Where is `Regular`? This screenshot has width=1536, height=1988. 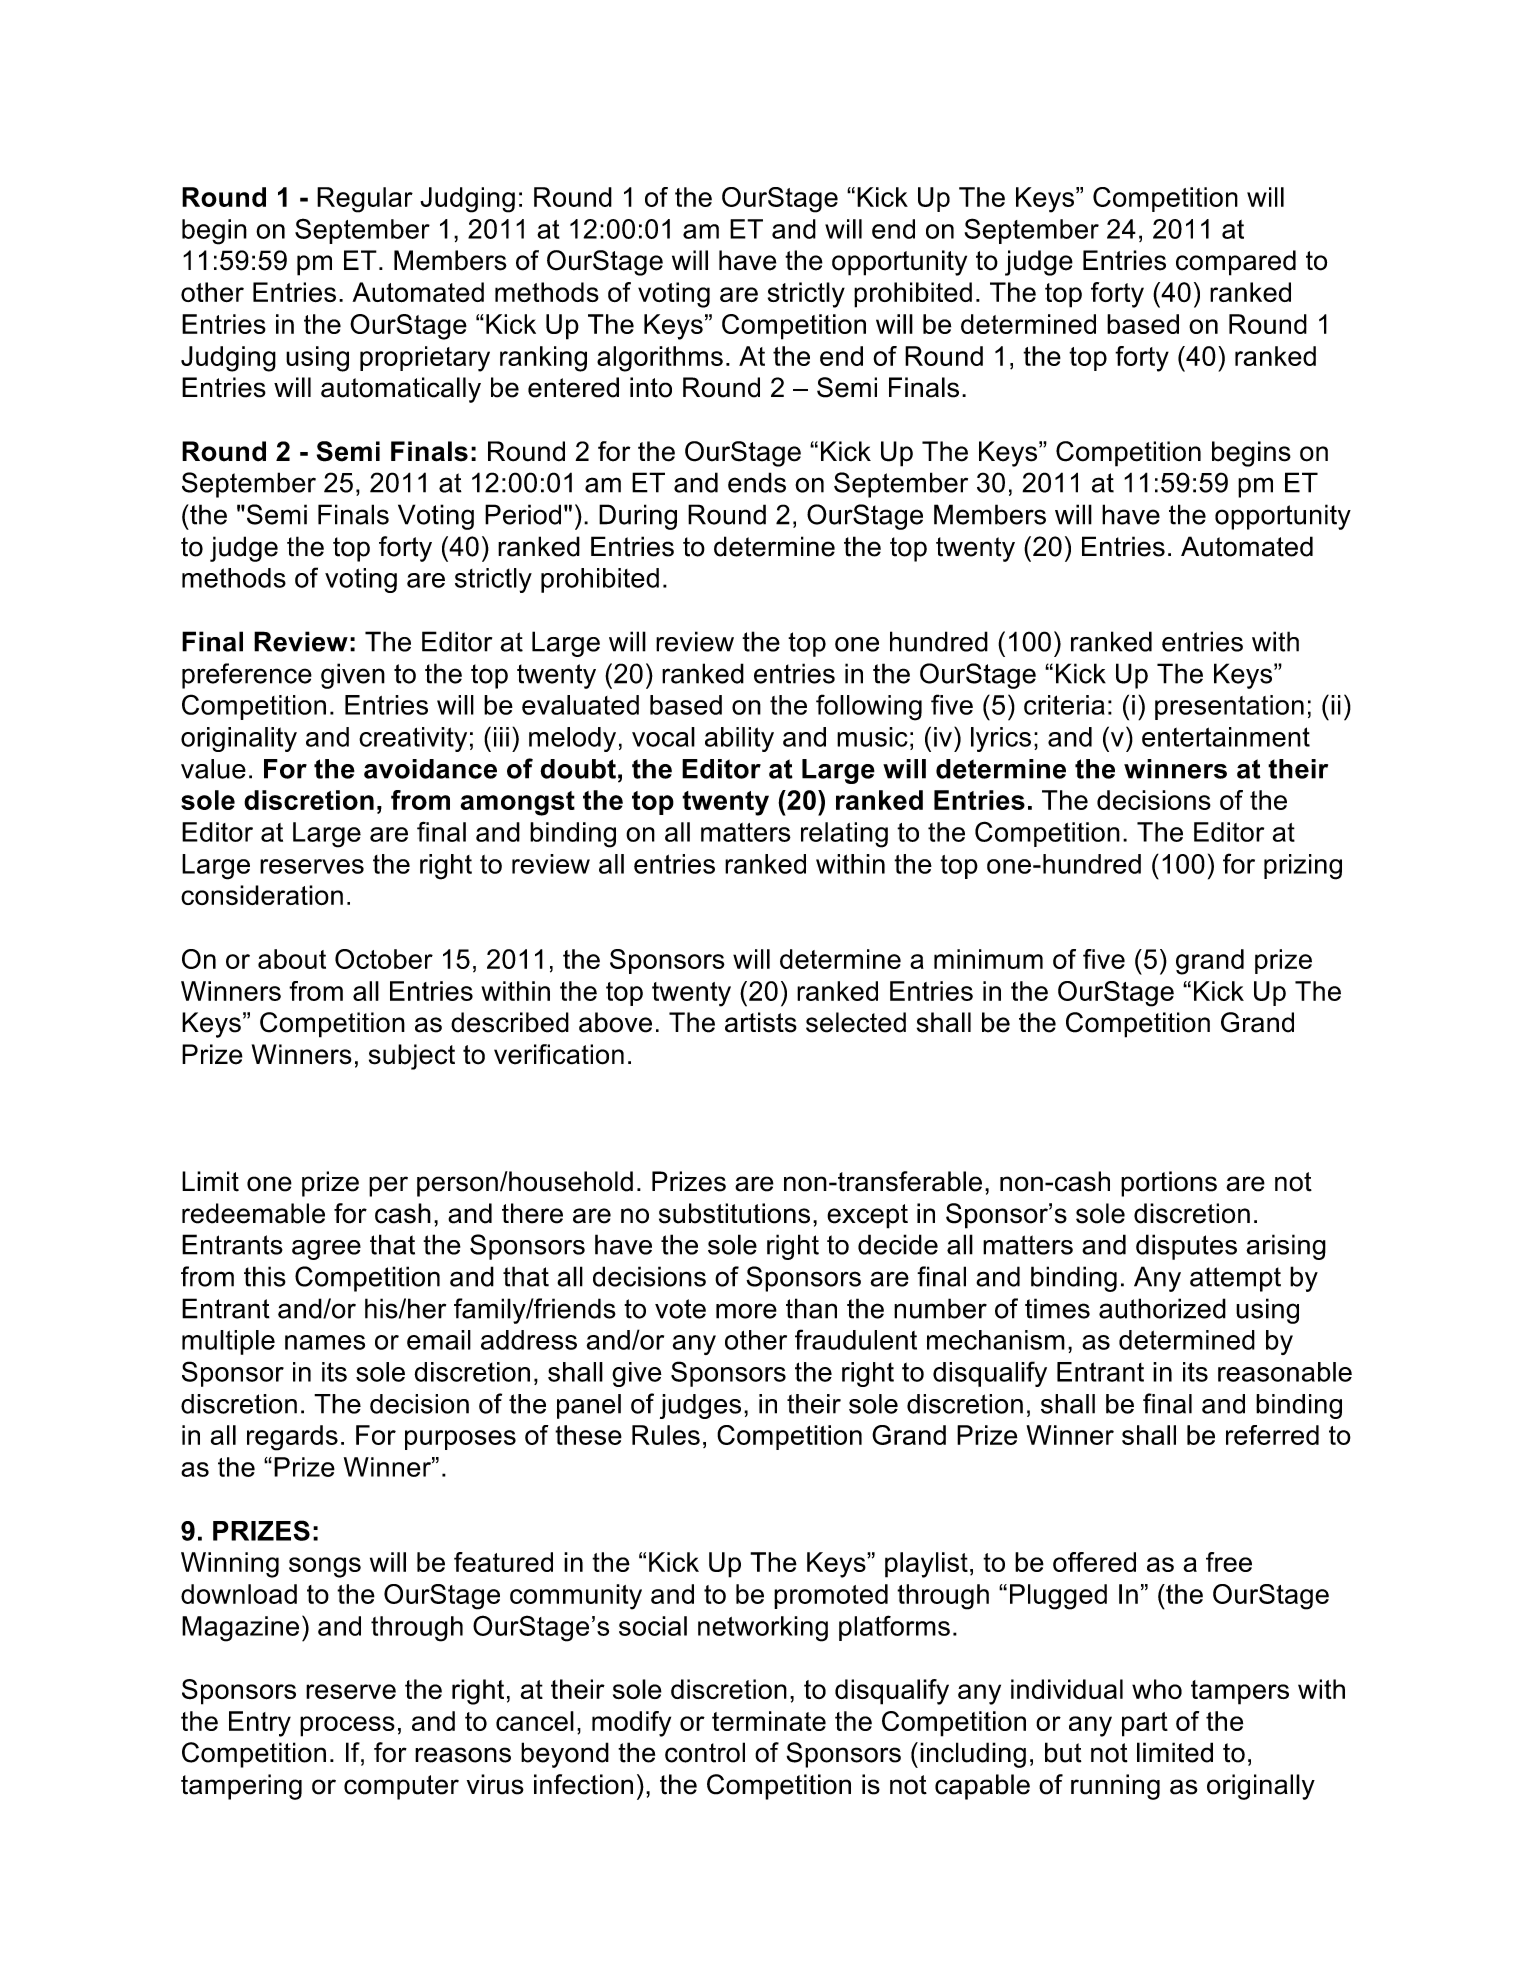
Regular is located at coordinates (365, 200).
